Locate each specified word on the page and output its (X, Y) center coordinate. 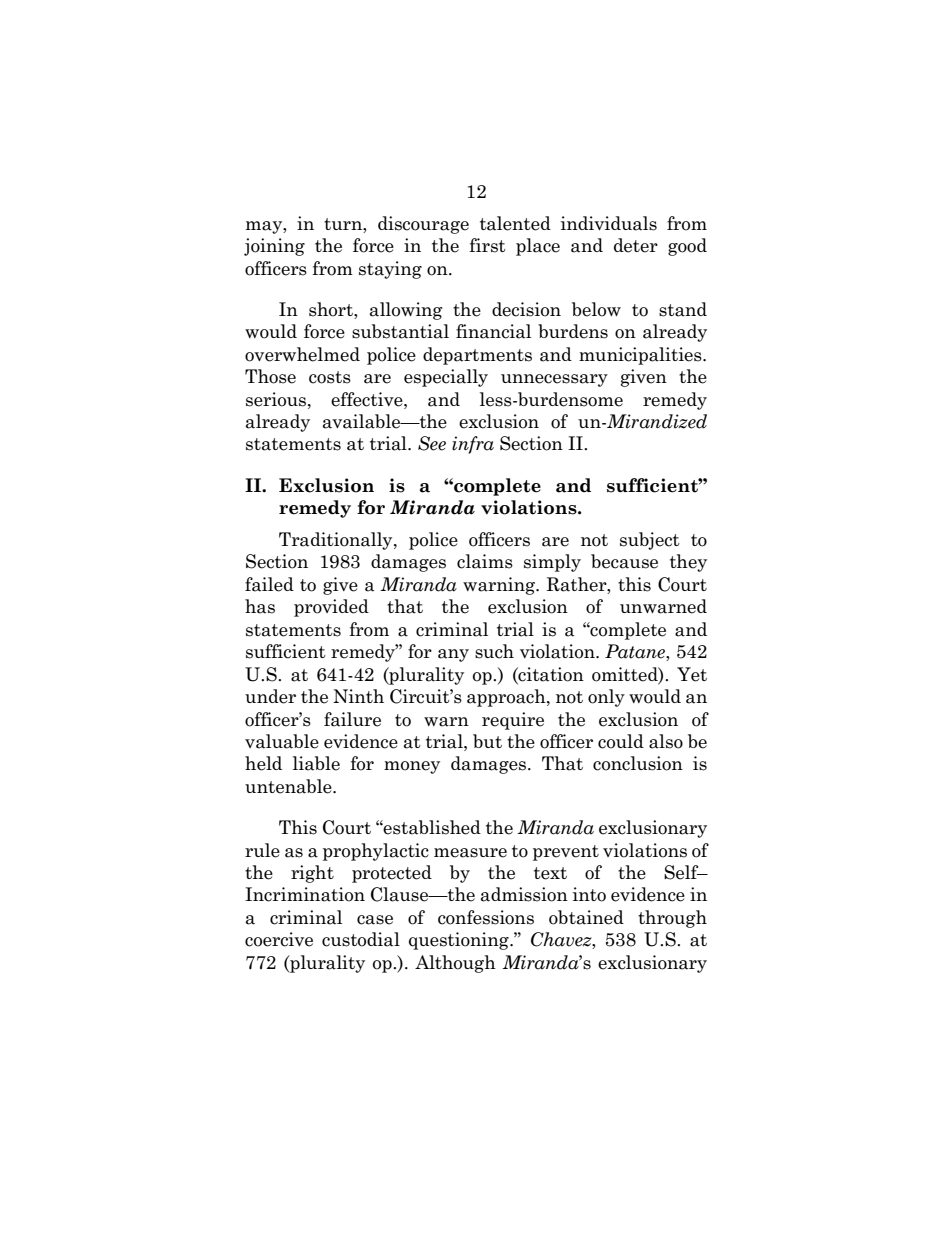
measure (470, 853)
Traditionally (337, 541)
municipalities (641, 356)
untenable (289, 786)
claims (485, 561)
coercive (279, 939)
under (270, 696)
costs (330, 377)
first (487, 245)
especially (446, 378)
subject (650, 541)
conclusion (638, 763)
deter (636, 245)
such (494, 651)
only (606, 698)
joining (274, 247)
